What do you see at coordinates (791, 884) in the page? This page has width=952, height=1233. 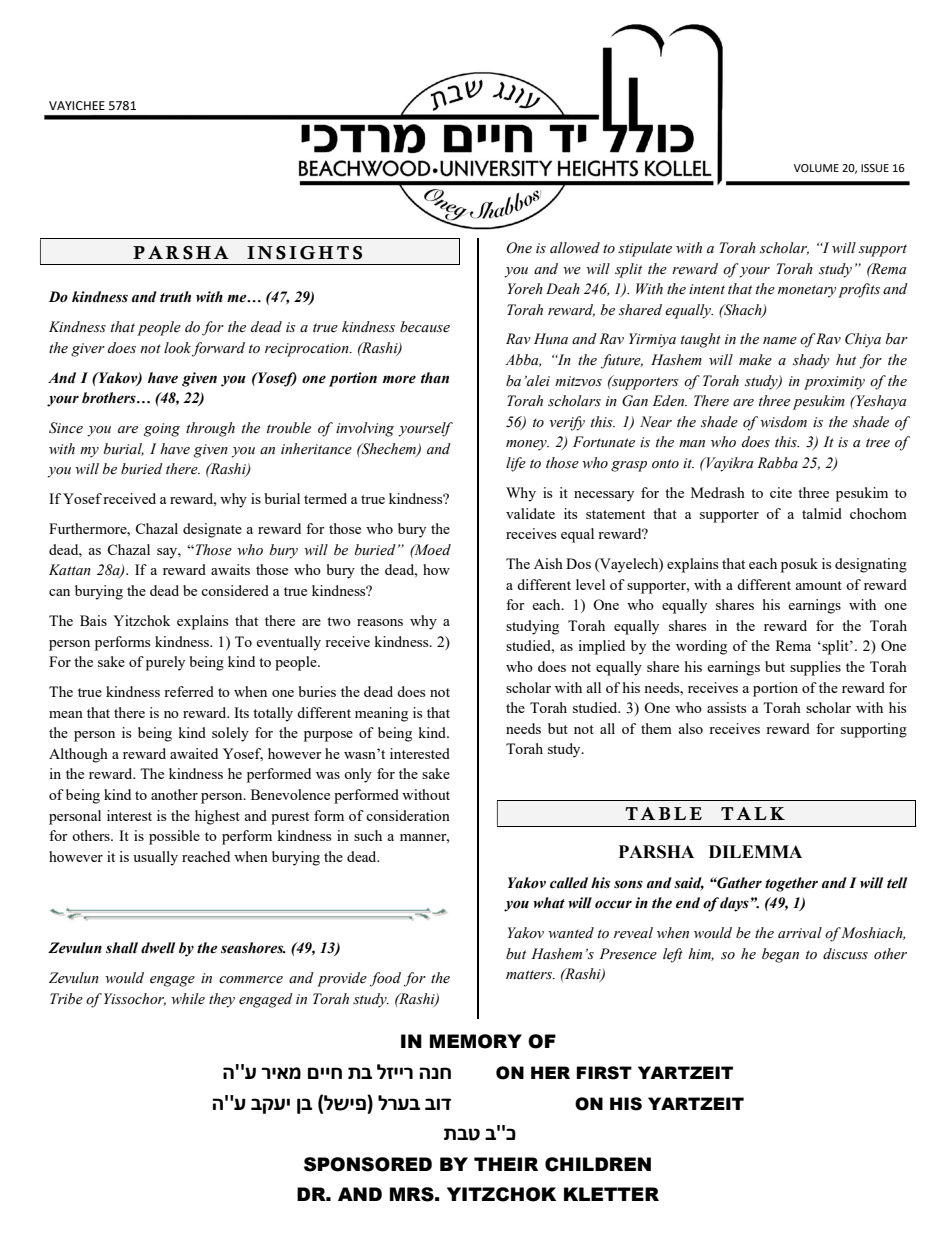 I see `together` at bounding box center [791, 884].
